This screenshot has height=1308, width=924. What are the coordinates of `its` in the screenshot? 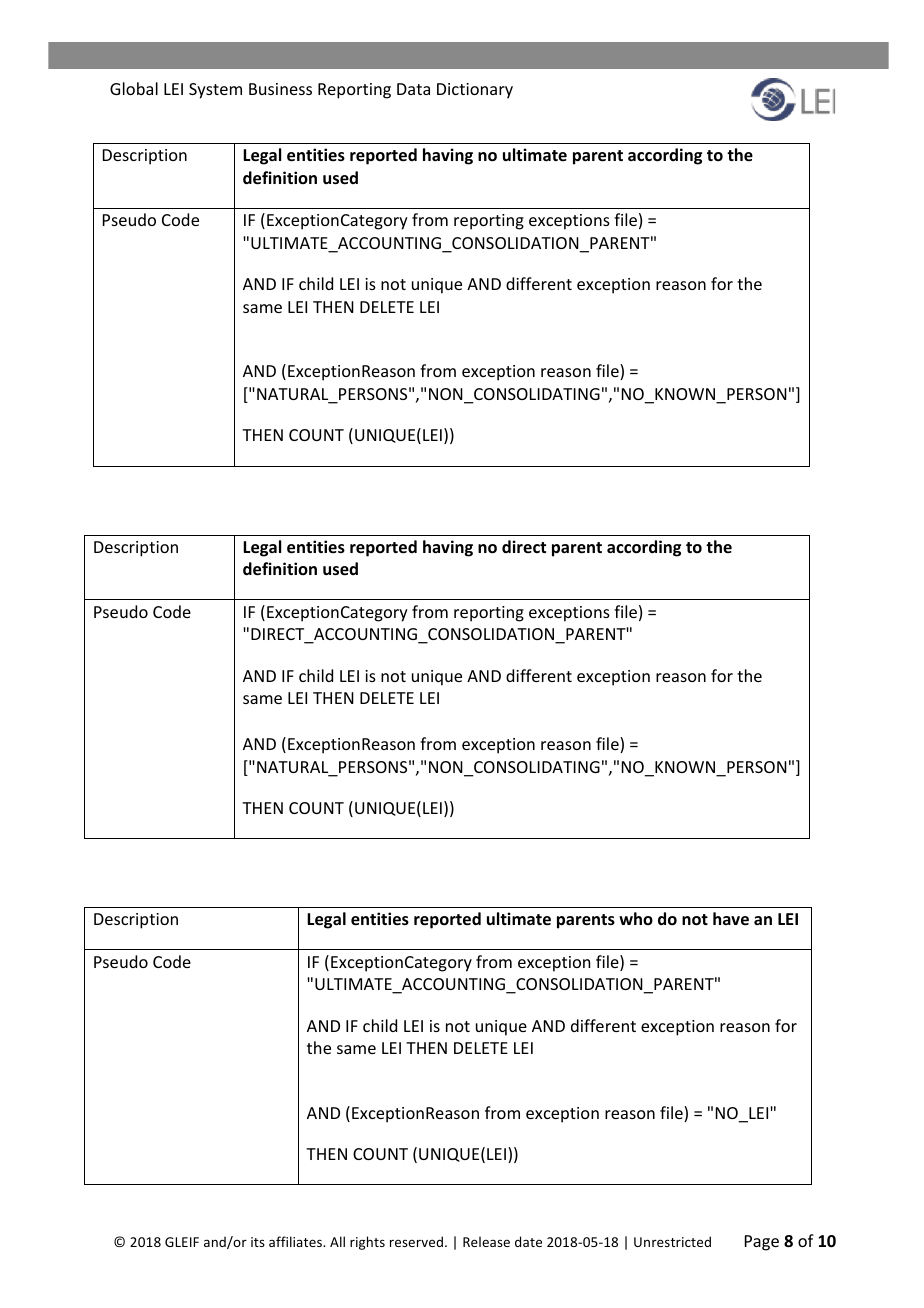 It's located at (258, 1242).
